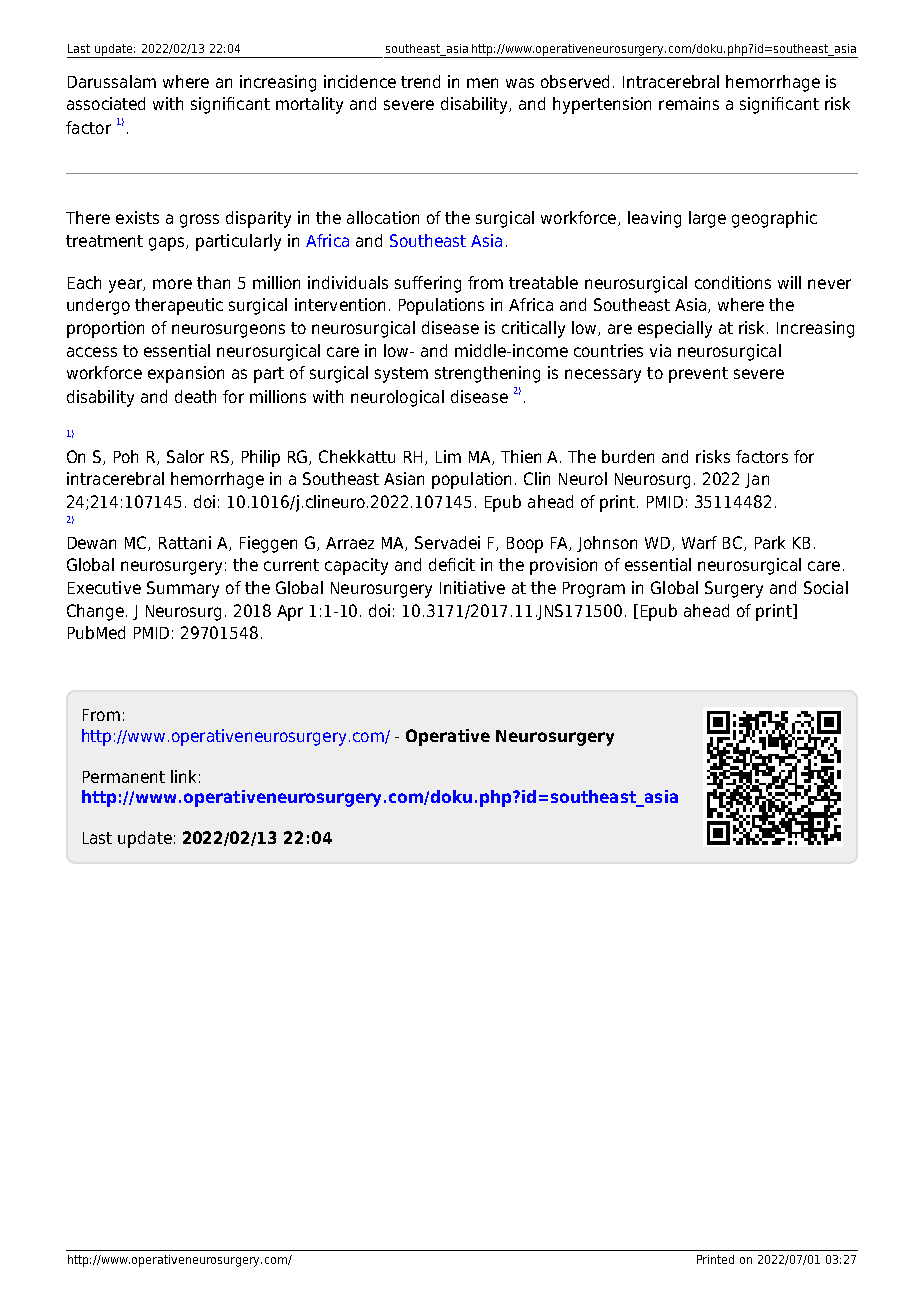 The width and height of the image is (924, 1308). Describe the element at coordinates (420, 81) in the image. I see `trend` at that location.
